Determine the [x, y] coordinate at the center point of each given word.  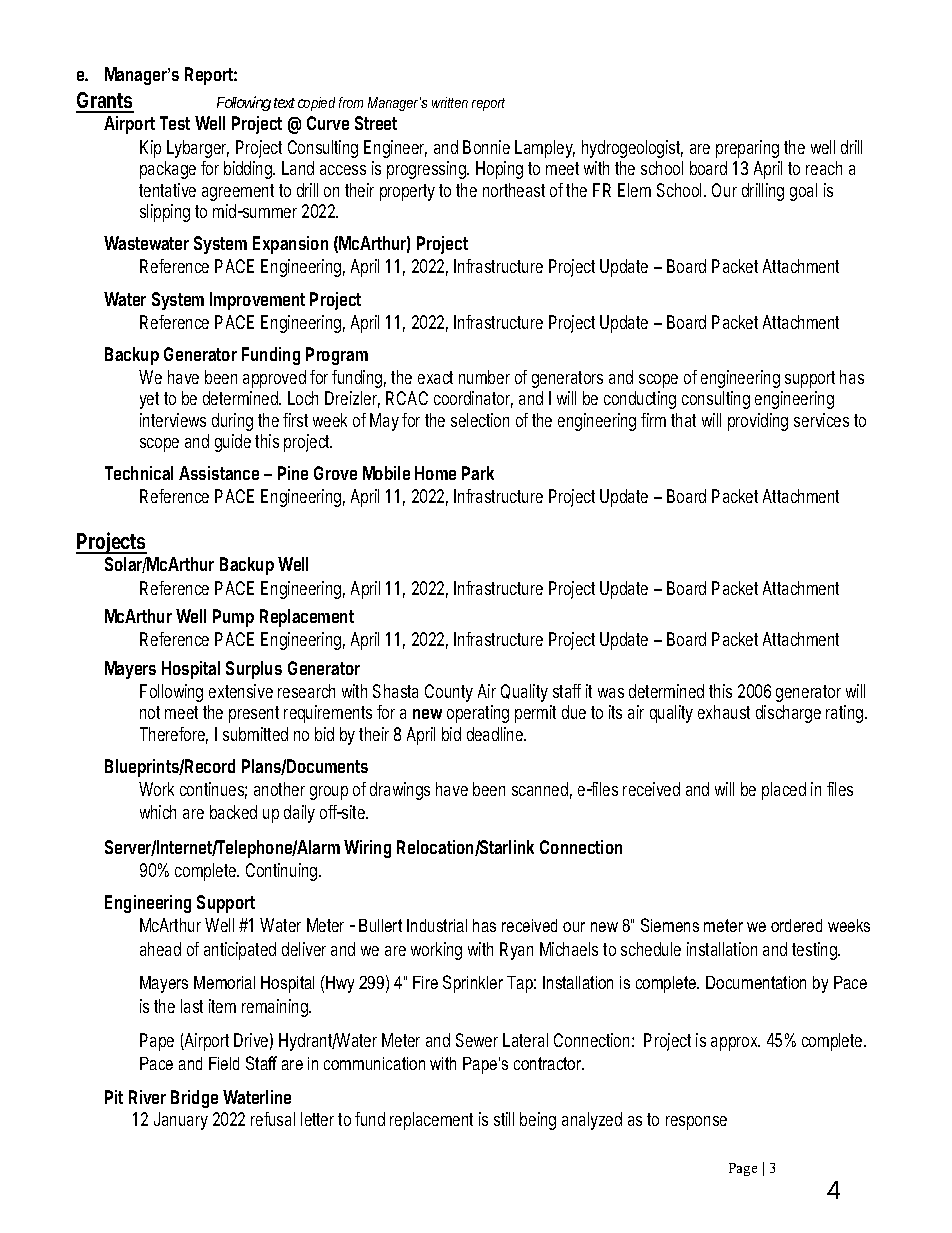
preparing [747, 149]
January [181, 1121]
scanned [542, 790]
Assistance [219, 473]
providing [758, 422]
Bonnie [486, 147]
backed [233, 812]
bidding [249, 170]
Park [478, 473]
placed [784, 791]
